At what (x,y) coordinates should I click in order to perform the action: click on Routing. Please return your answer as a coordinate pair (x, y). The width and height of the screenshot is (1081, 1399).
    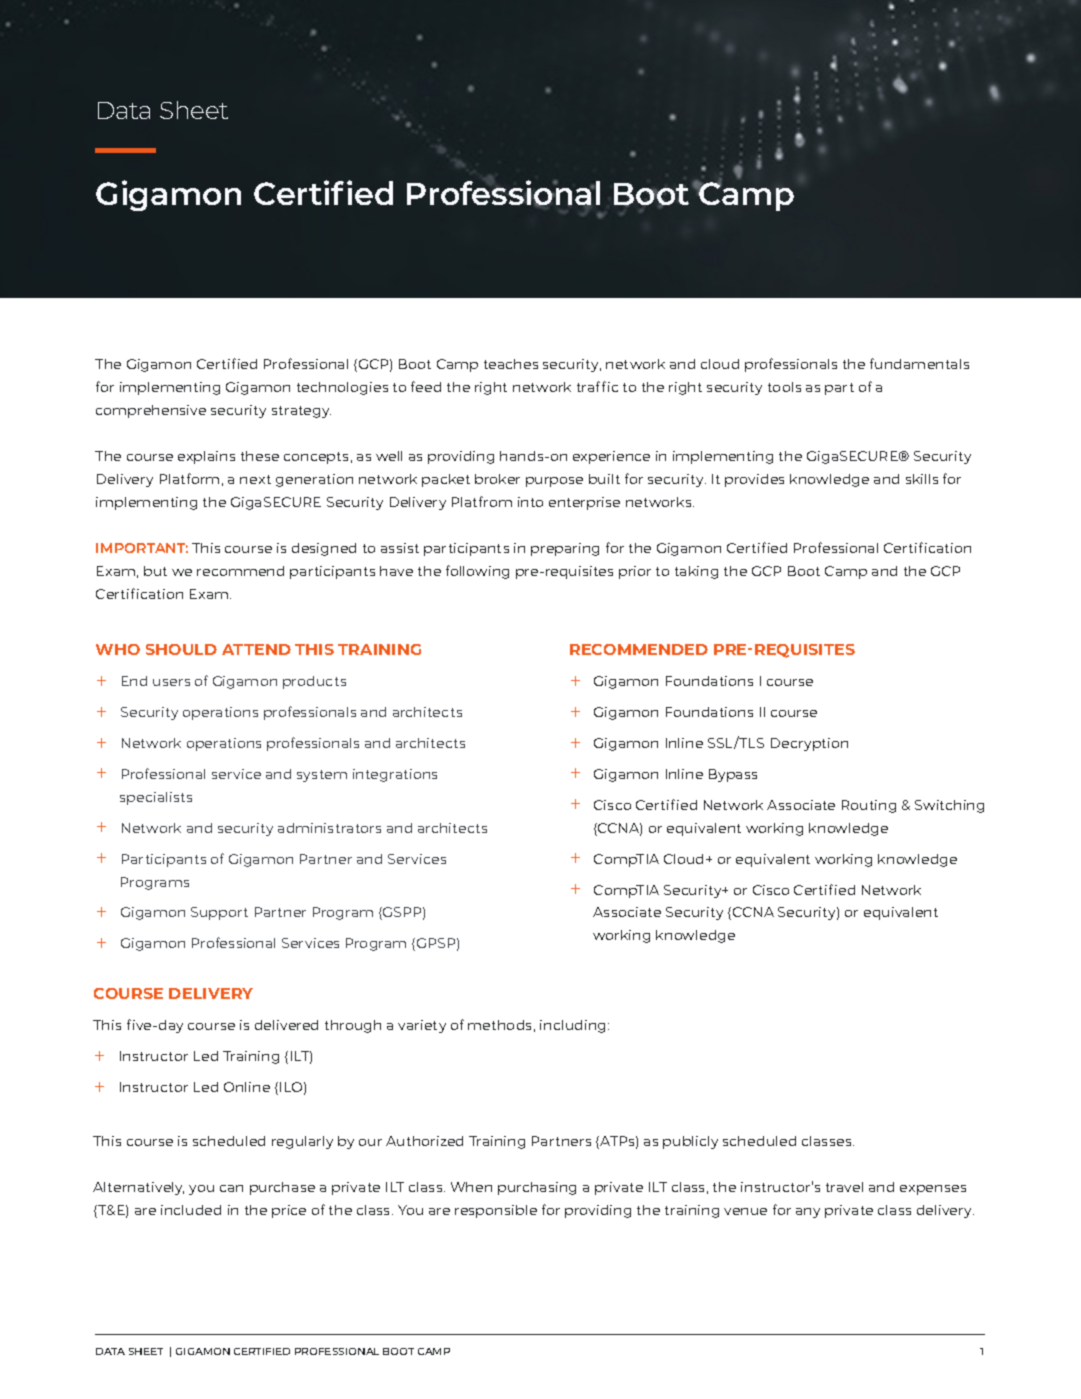
    Looking at the image, I should click on (869, 806).
